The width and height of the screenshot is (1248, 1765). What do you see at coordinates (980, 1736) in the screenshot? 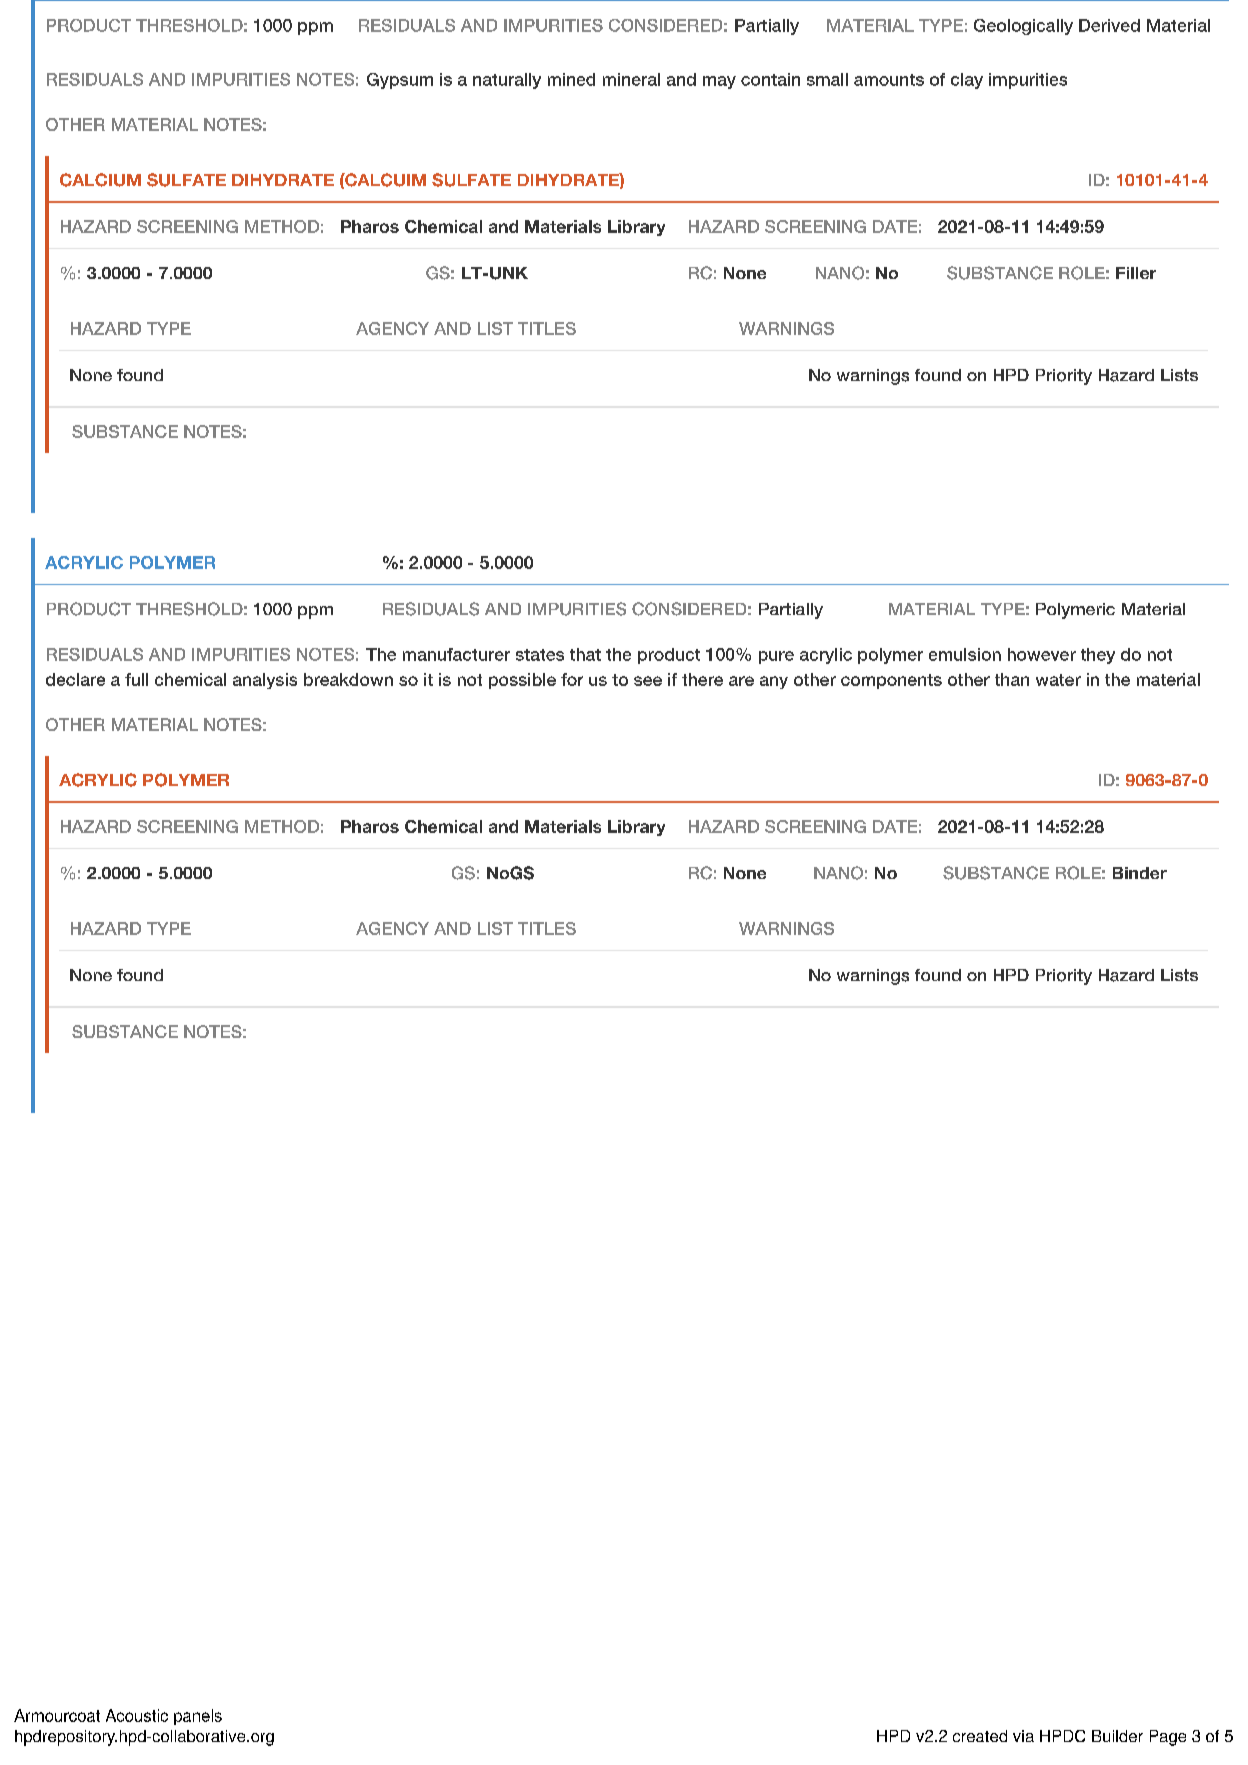
I see `created` at bounding box center [980, 1736].
